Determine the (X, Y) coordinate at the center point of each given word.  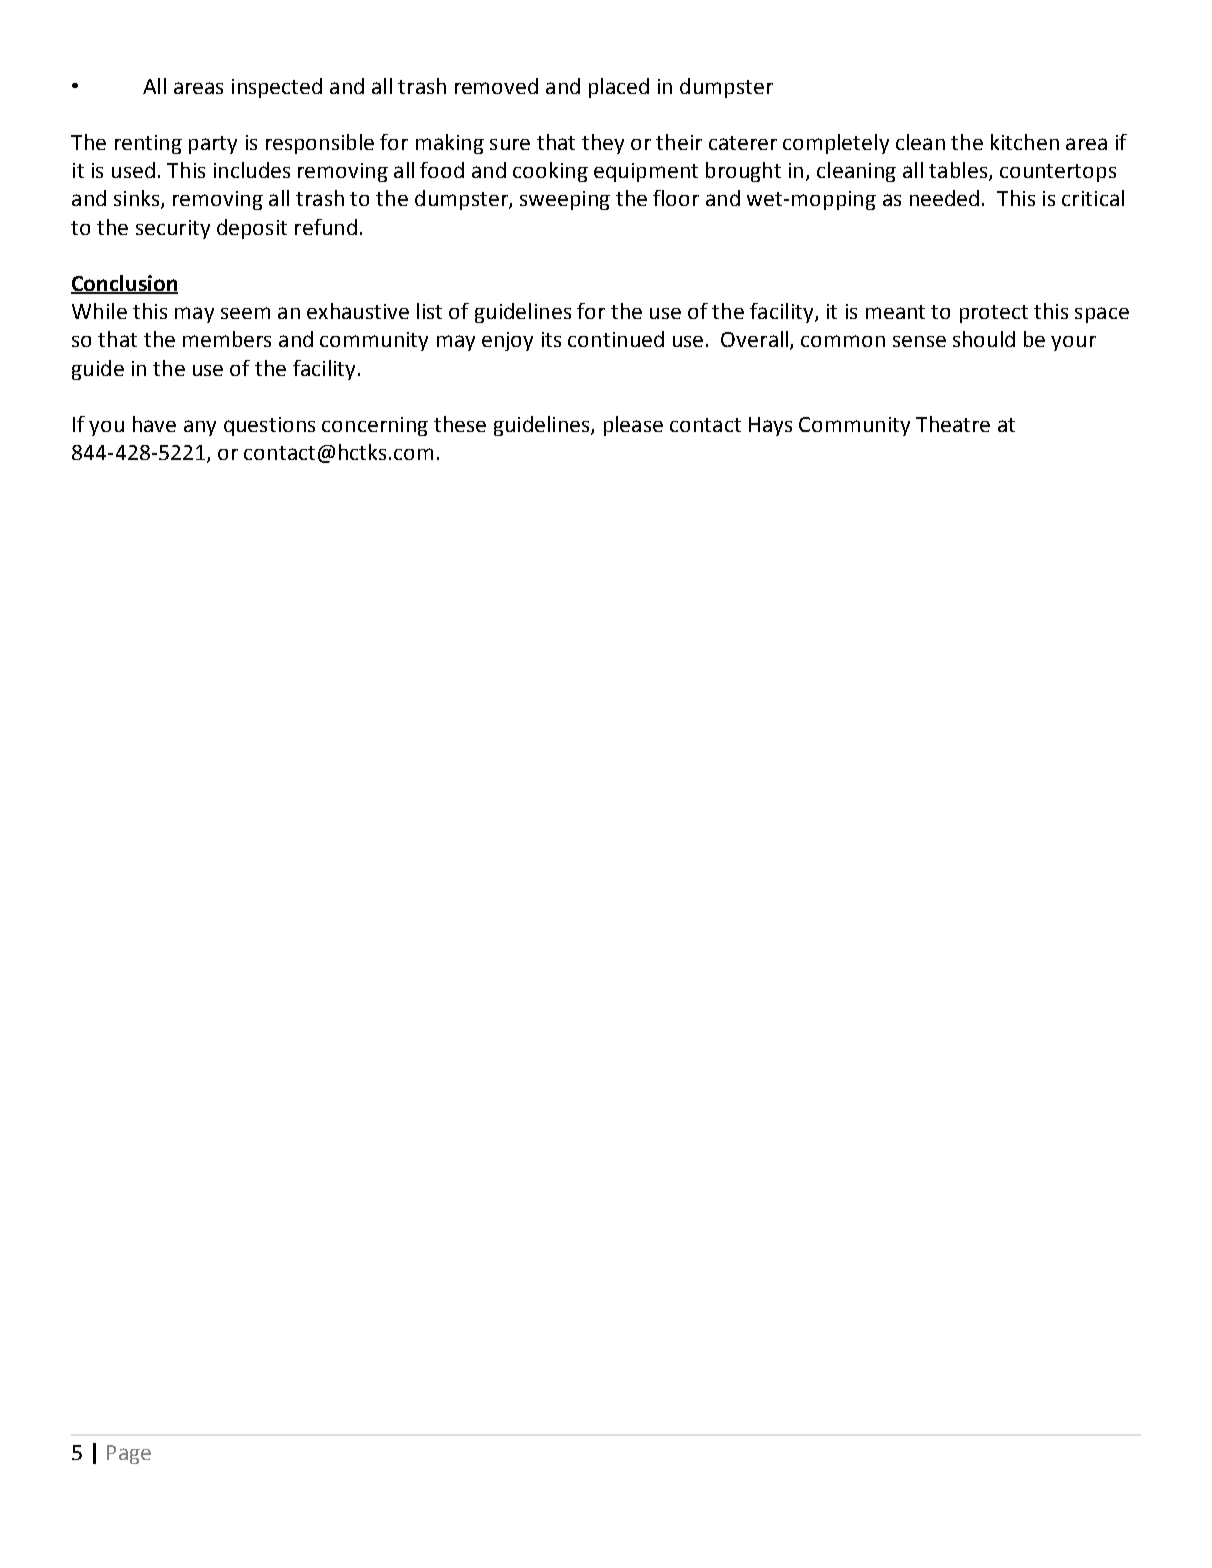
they (603, 144)
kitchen (1025, 142)
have (154, 424)
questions (269, 426)
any (200, 428)
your (1073, 343)
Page (129, 1454)
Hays (770, 426)
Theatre (953, 424)
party (213, 145)
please (633, 426)
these (460, 424)
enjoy (507, 341)
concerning (375, 426)
